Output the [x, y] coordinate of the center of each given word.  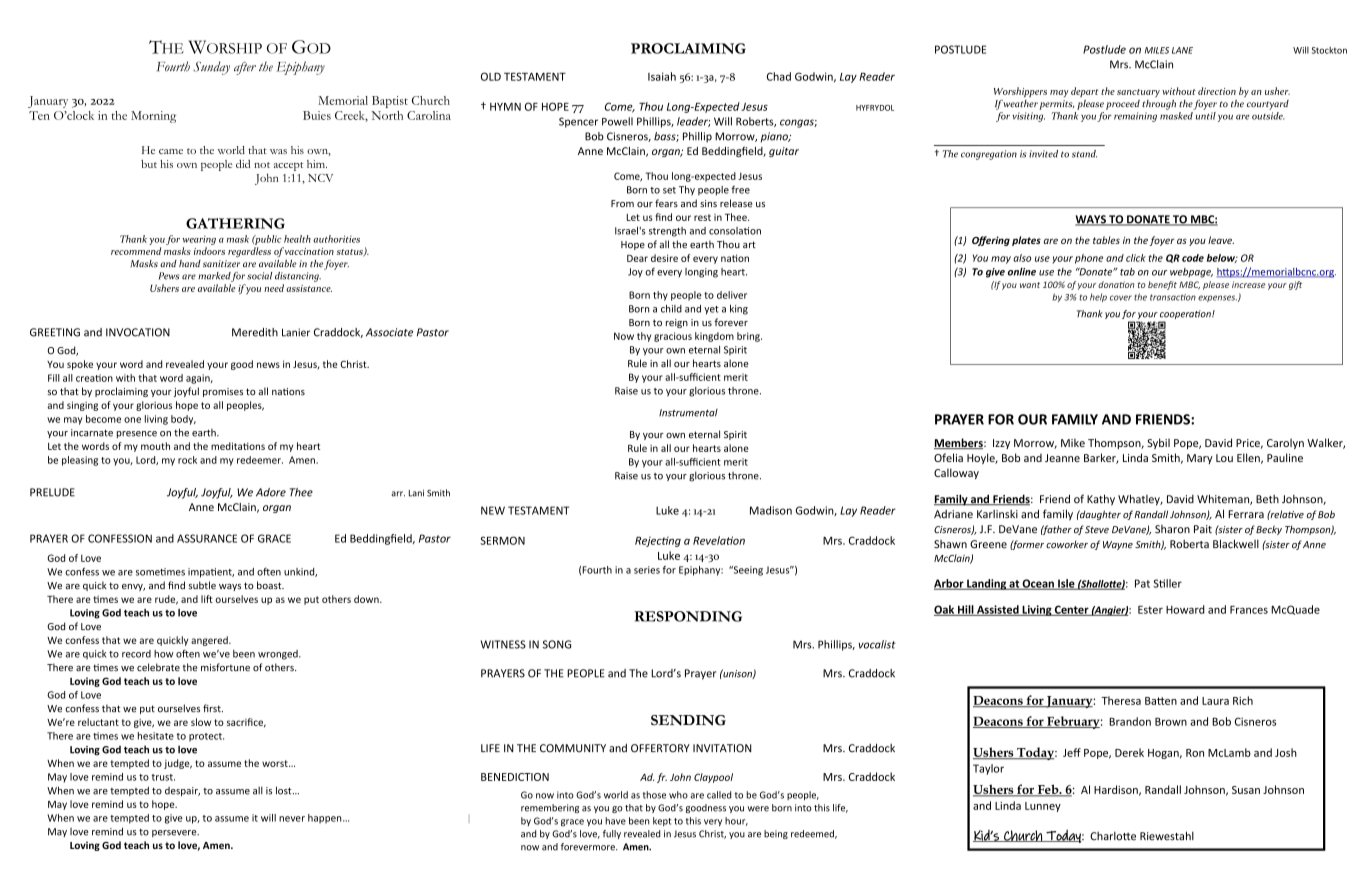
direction [1217, 91]
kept [662, 821]
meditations [238, 446]
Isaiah [662, 76]
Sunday [211, 68]
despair [182, 791]
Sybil [1158, 443]
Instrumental [688, 413]
